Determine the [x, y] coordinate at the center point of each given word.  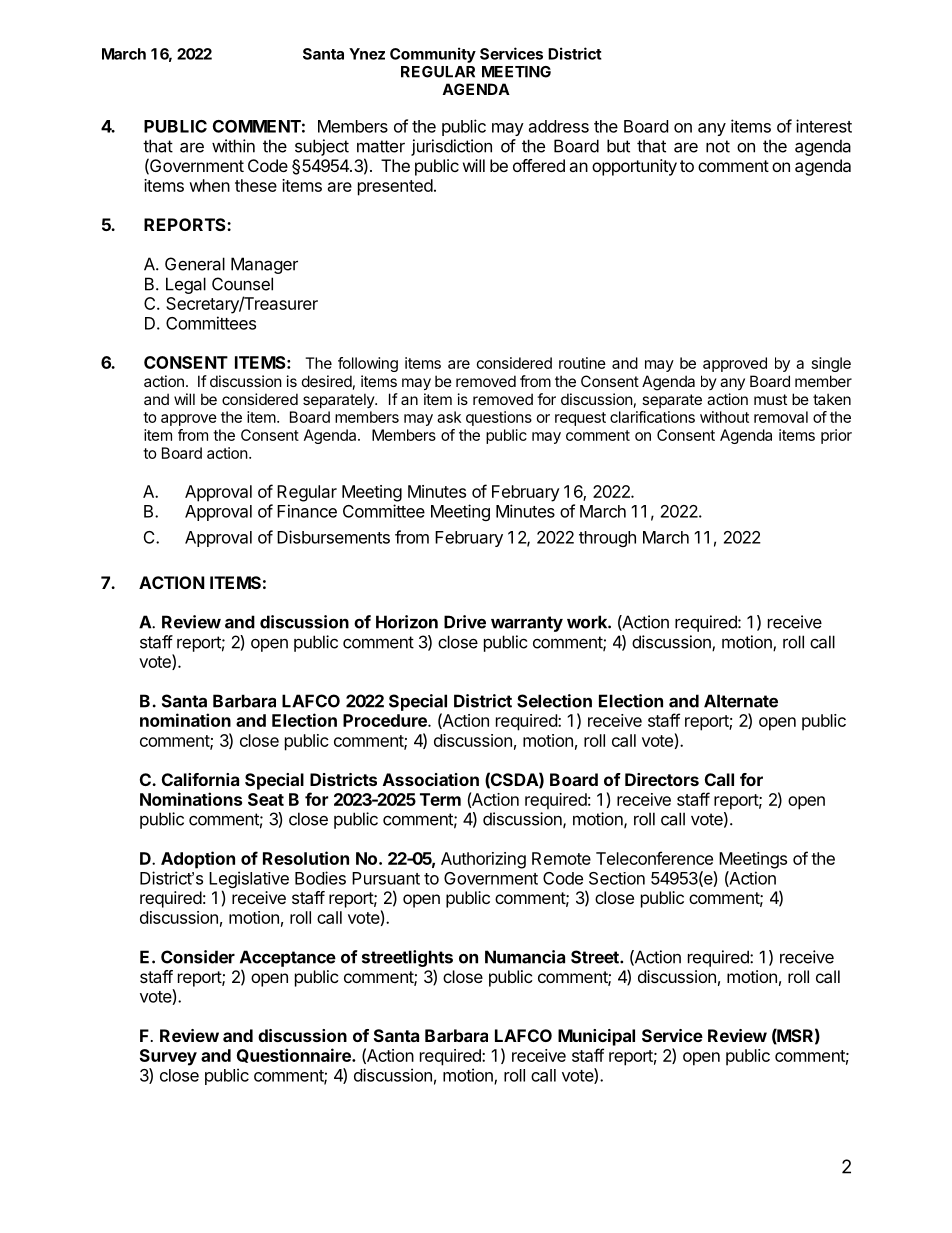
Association [431, 779]
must [770, 399]
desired [327, 381]
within [233, 146]
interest [824, 126]
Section [617, 878]
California [200, 779]
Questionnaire [295, 1055]
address [559, 126]
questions [499, 418]
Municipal [596, 1037]
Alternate [741, 701]
